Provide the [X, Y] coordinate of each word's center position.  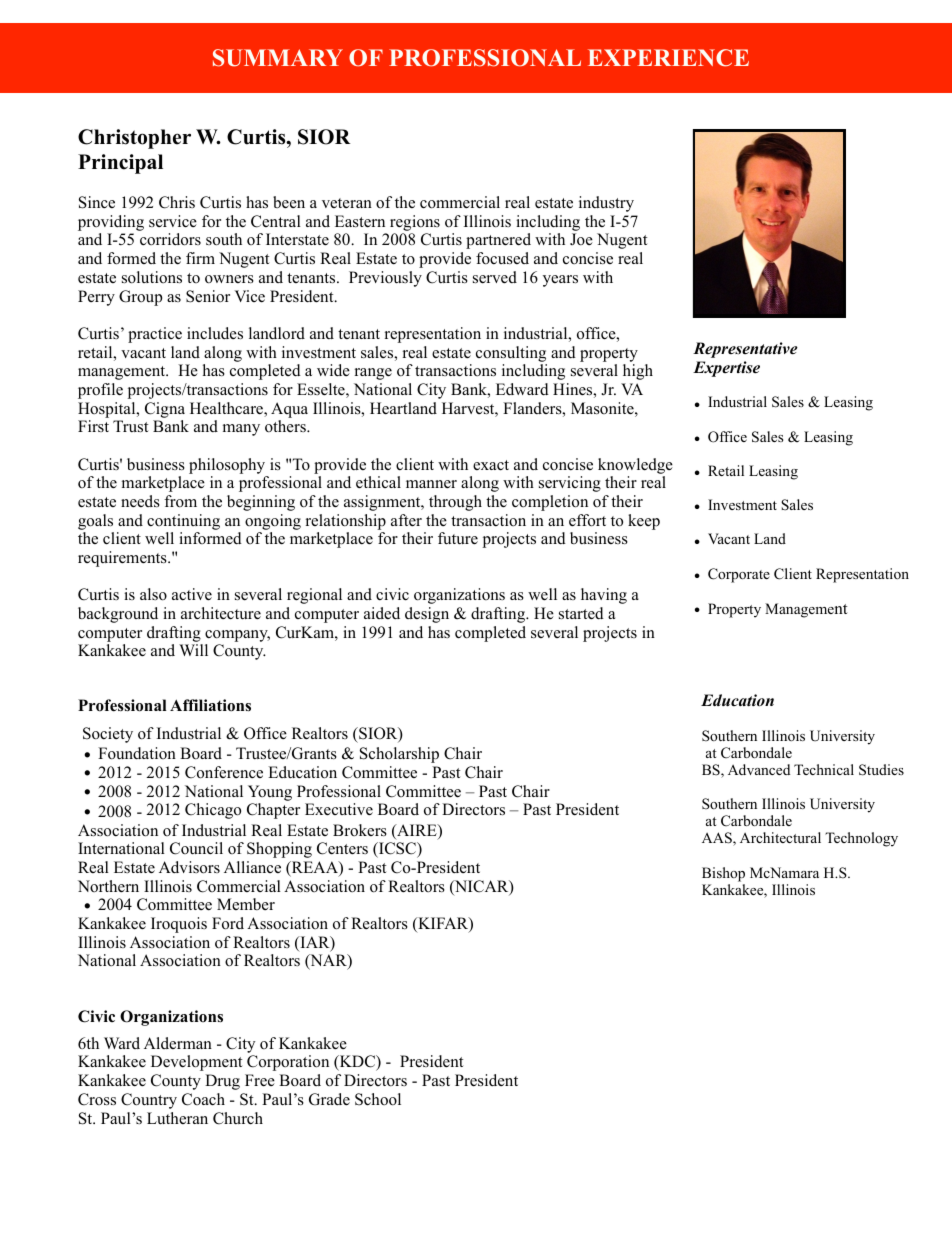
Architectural [780, 837]
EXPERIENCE [668, 58]
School [378, 1099]
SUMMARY [278, 58]
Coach [203, 1099]
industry [606, 204]
